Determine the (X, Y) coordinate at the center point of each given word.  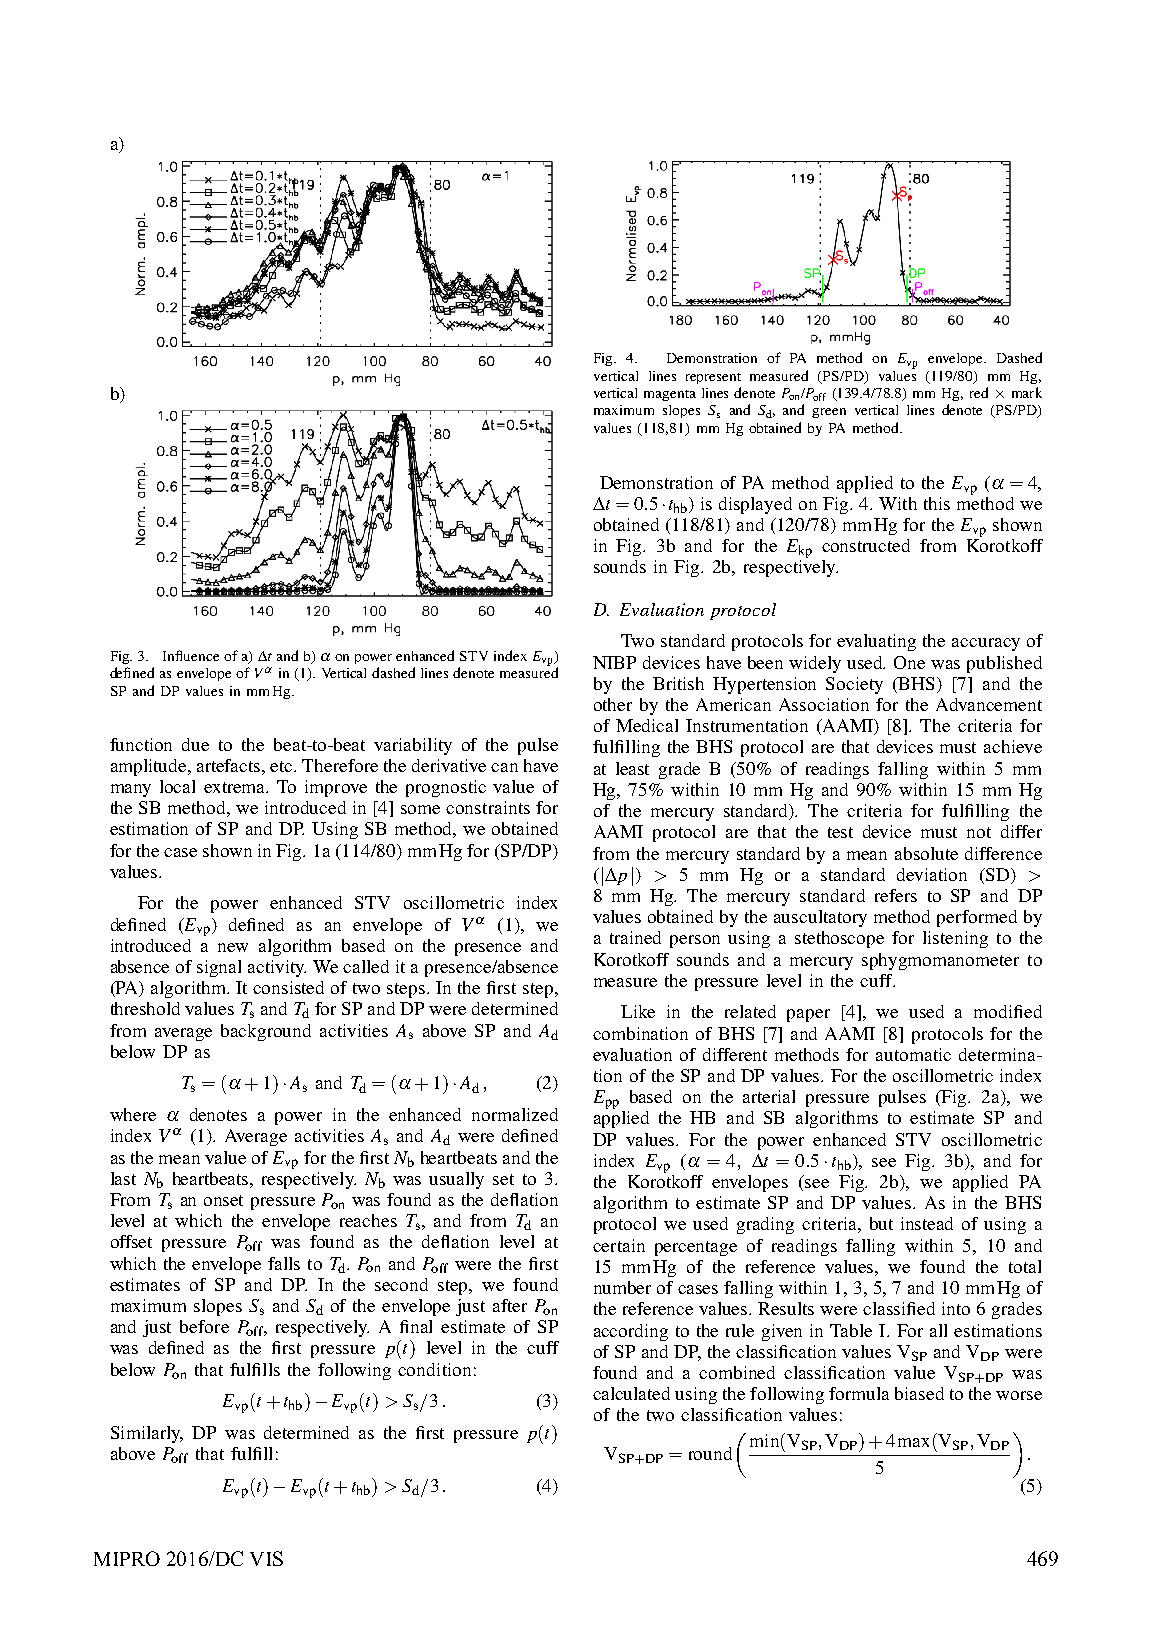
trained (635, 937)
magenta (670, 395)
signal (219, 968)
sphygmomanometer (940, 961)
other (613, 704)
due (195, 744)
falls (284, 1263)
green (829, 413)
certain (619, 1245)
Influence (191, 655)
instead (927, 1223)
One (909, 662)
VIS (266, 1558)
